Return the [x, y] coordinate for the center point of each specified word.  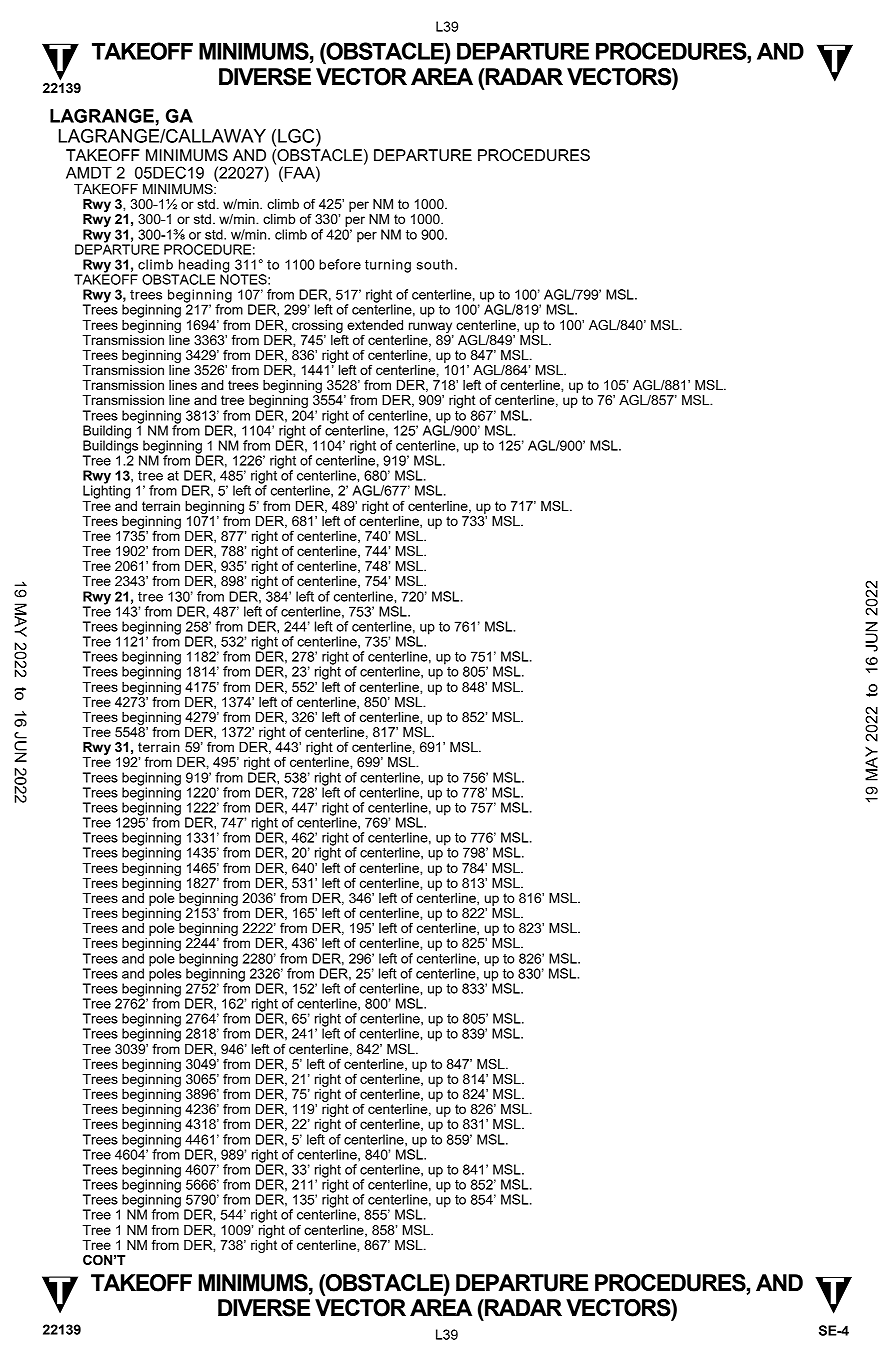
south [435, 264]
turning [388, 266]
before [340, 264]
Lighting [106, 491]
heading [202, 267]
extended [375, 325]
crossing [317, 326]
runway [430, 327]
